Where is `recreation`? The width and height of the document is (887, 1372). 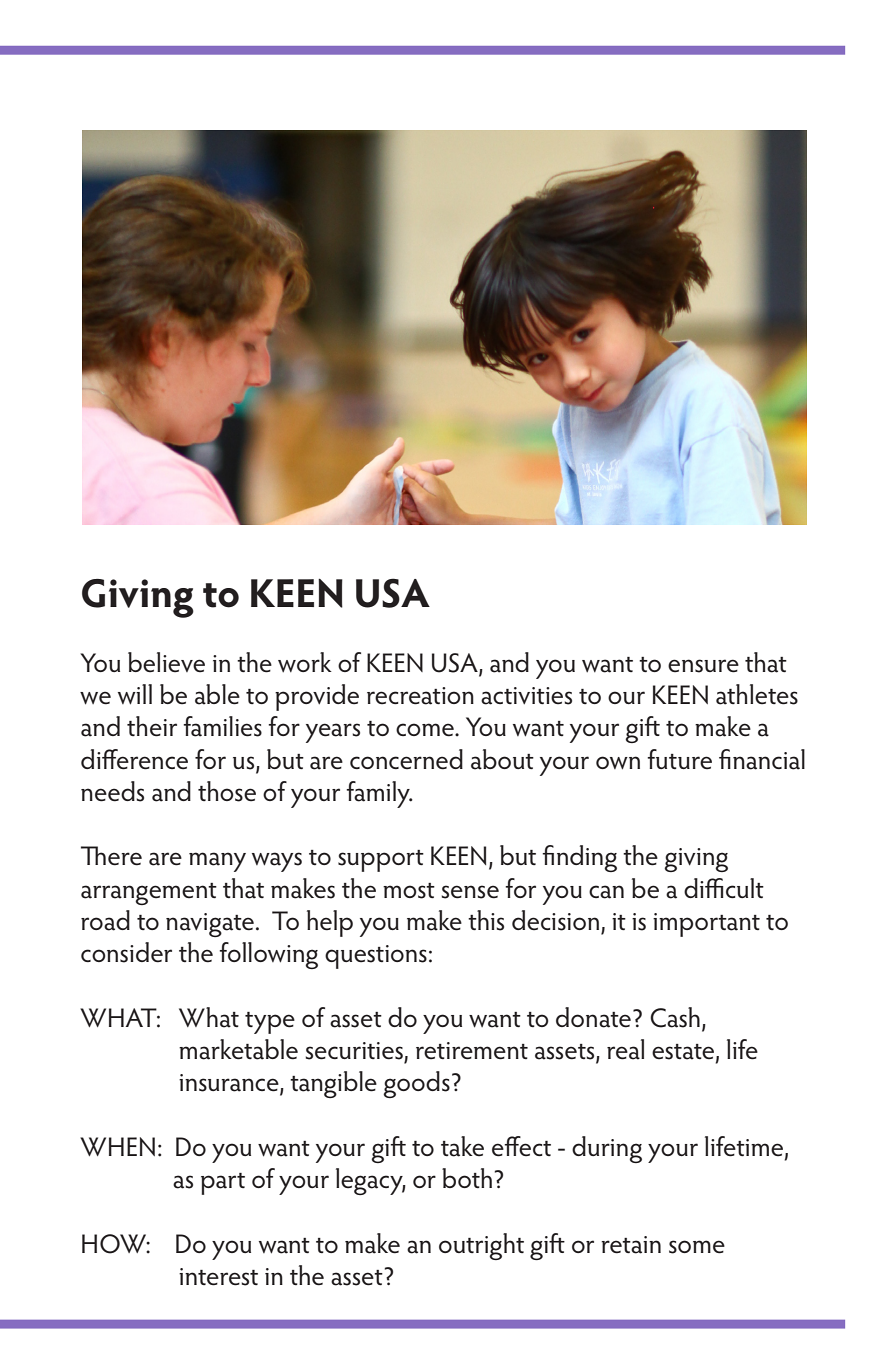 recreation is located at coordinates (420, 696).
